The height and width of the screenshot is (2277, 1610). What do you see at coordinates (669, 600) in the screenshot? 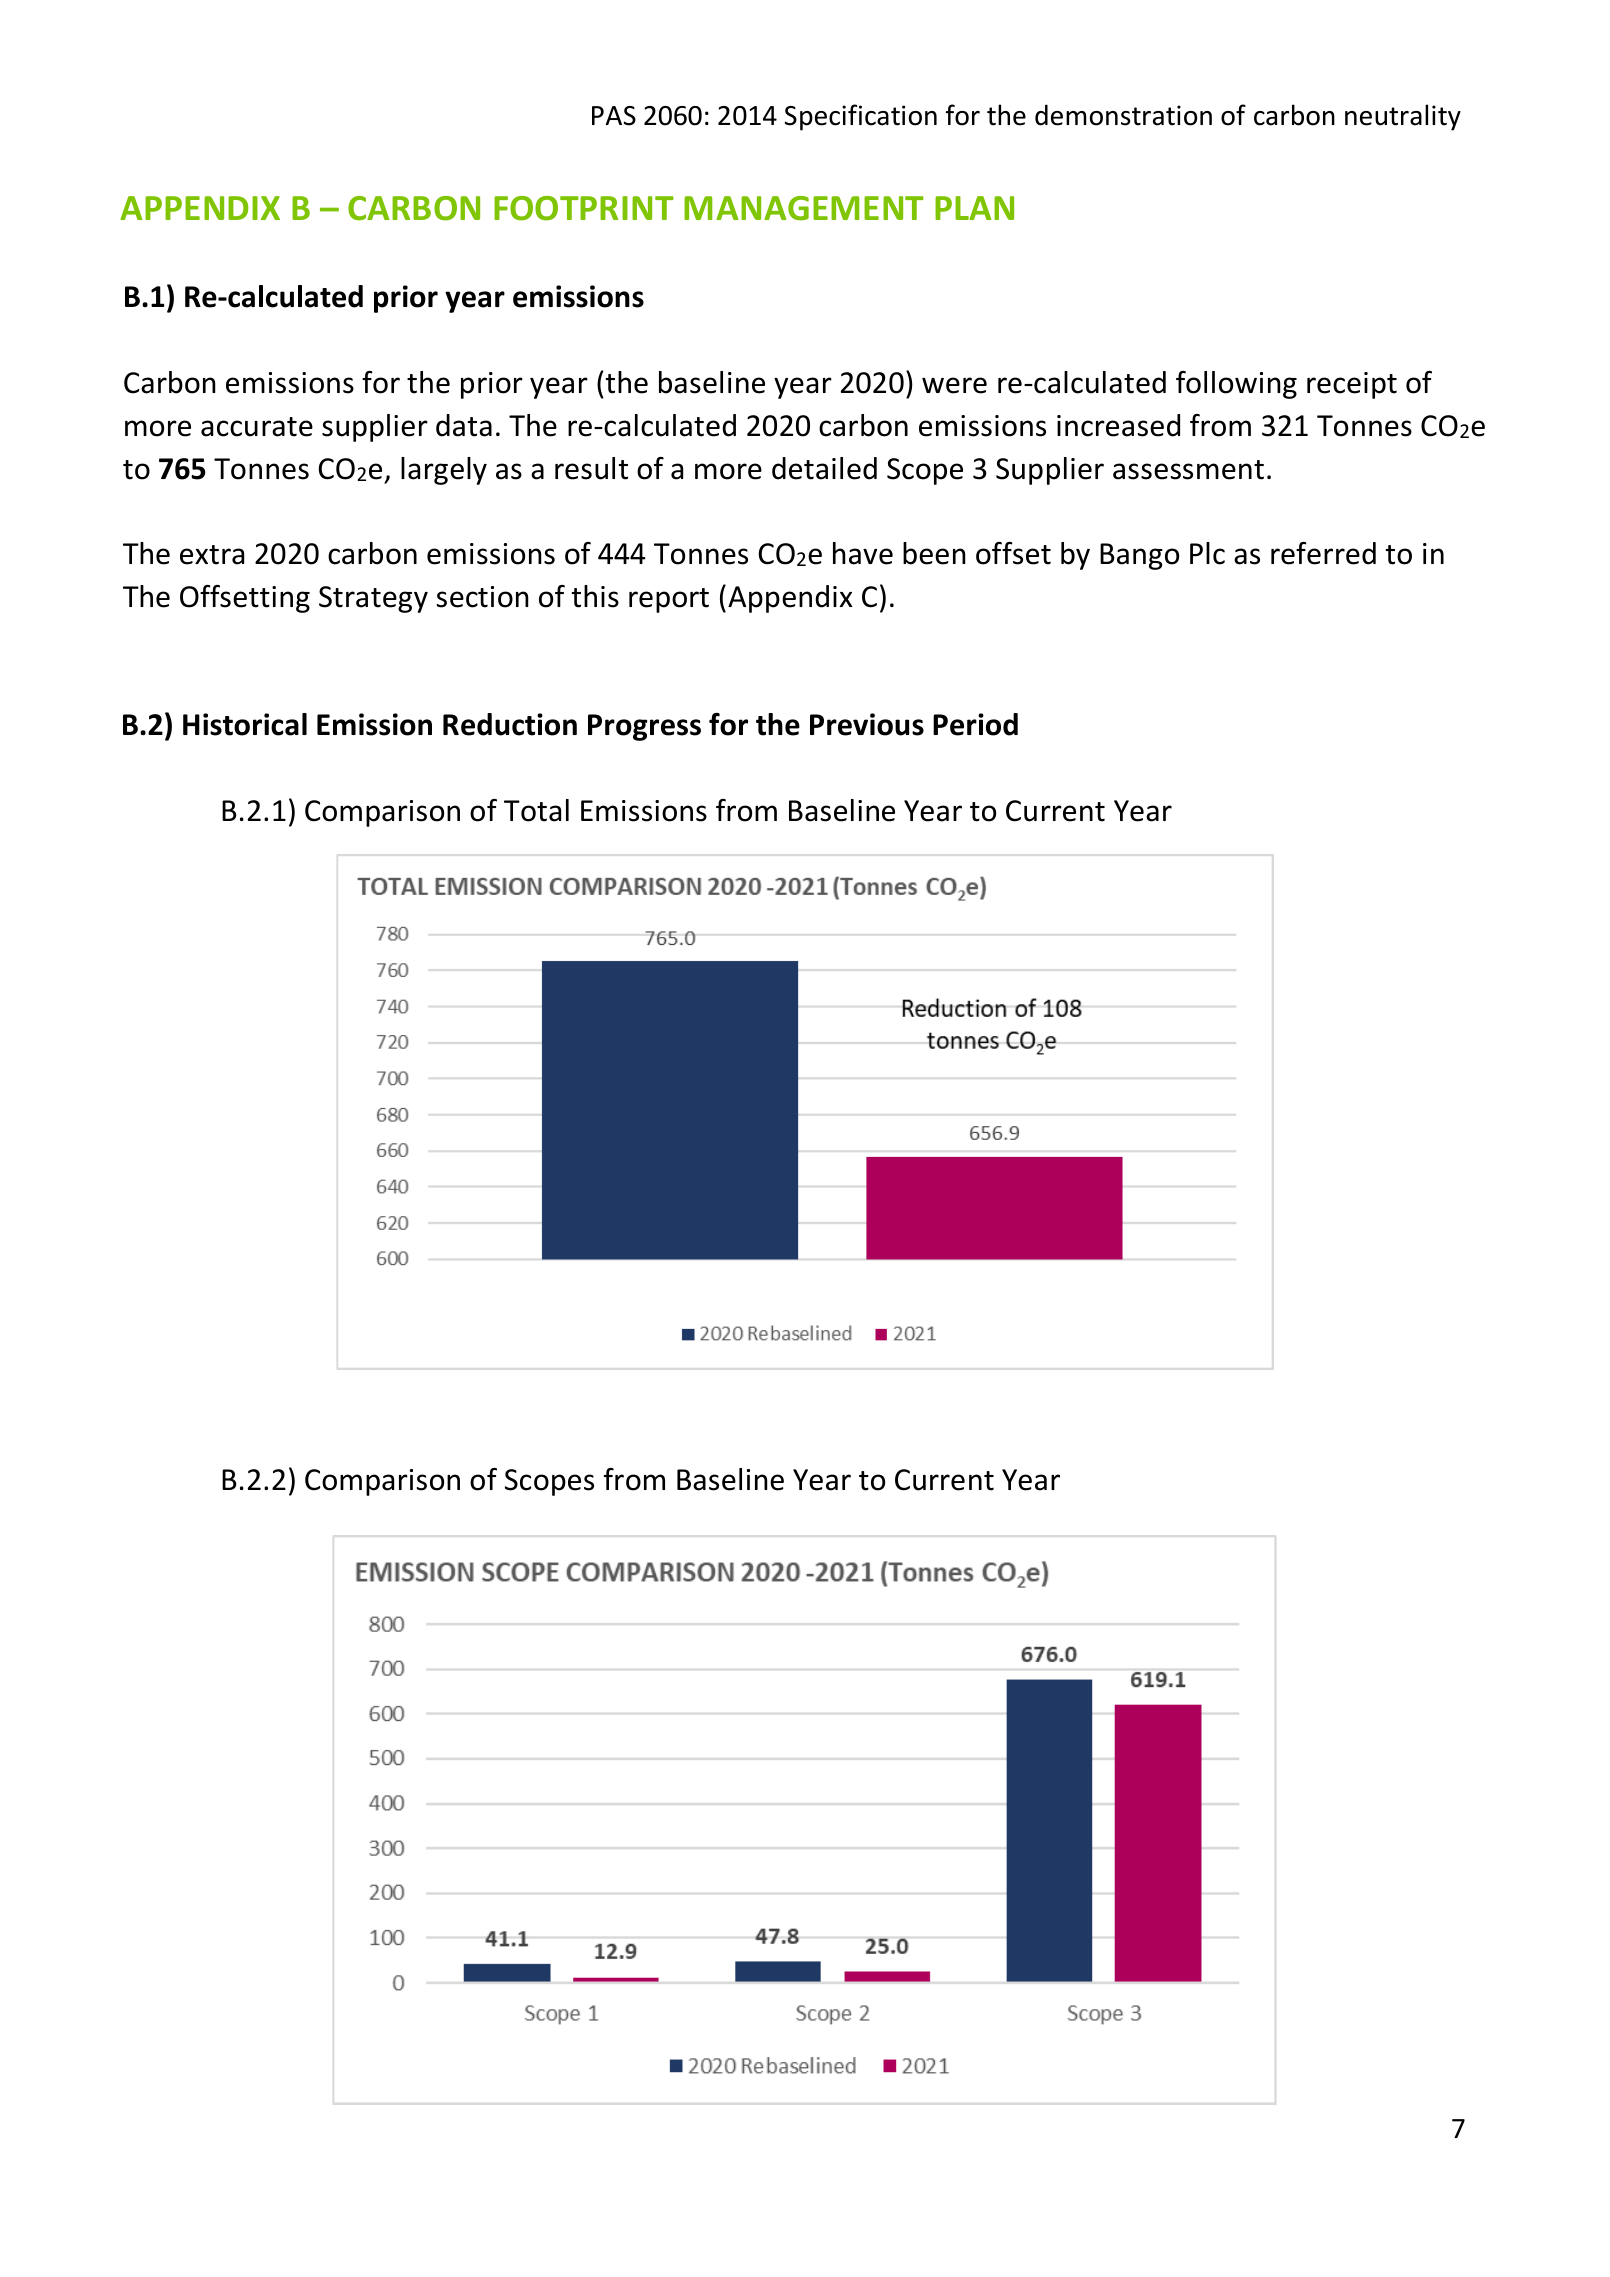
I see `report` at bounding box center [669, 600].
